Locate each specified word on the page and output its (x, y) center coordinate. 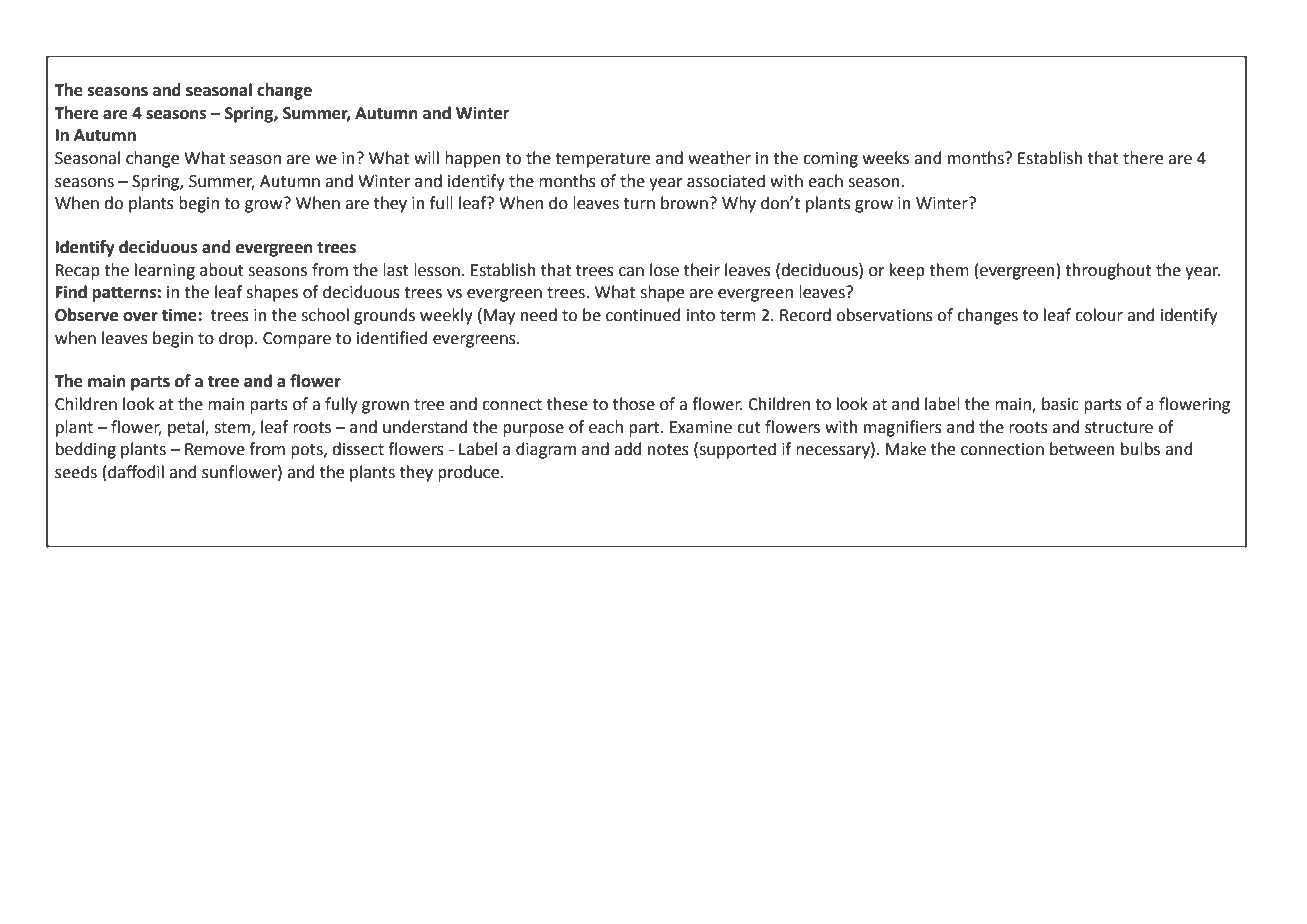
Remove (215, 449)
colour (1099, 315)
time (180, 315)
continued (643, 315)
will (426, 157)
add (628, 449)
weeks (886, 158)
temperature (602, 160)
